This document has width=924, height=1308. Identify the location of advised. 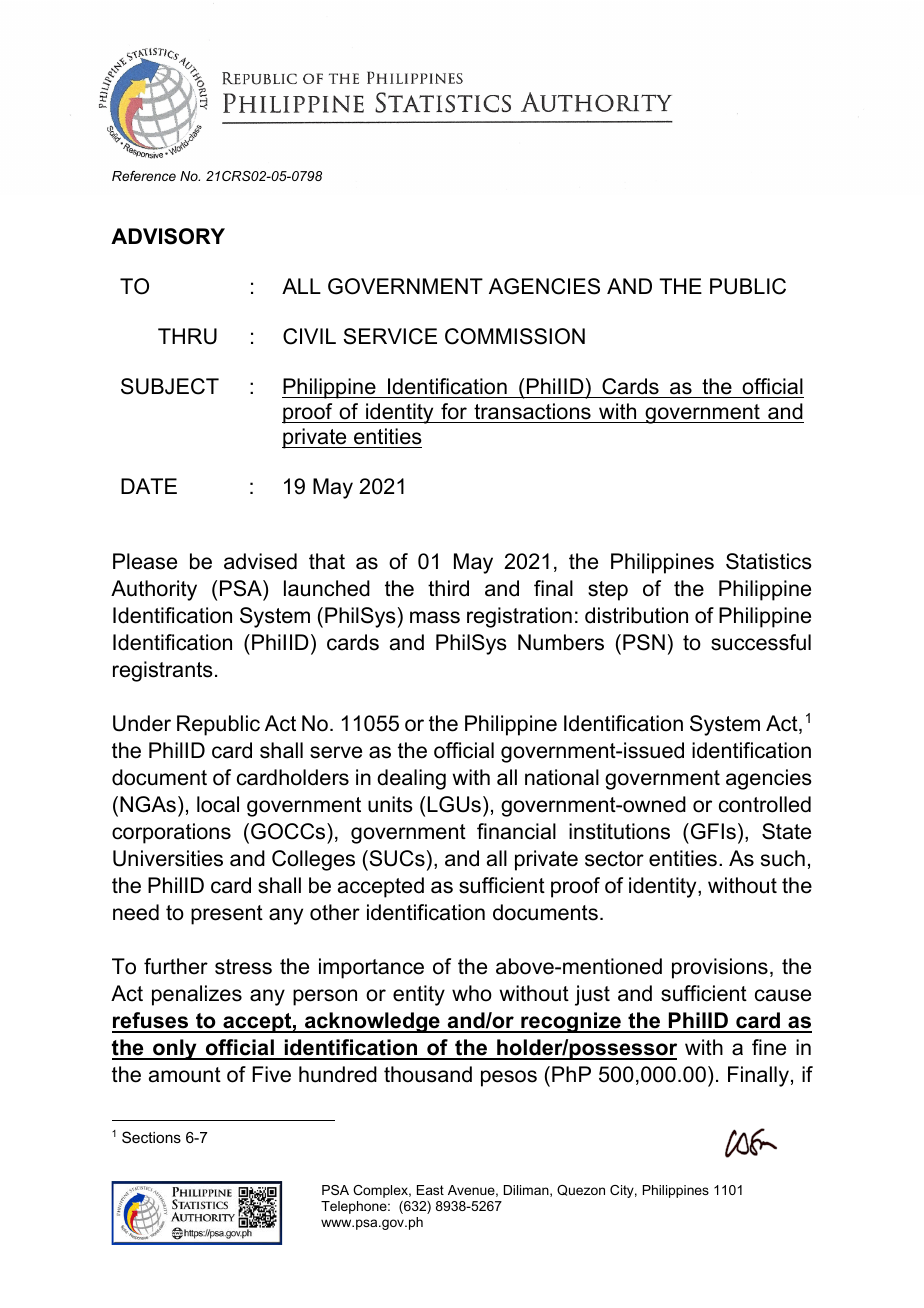
(260, 561).
